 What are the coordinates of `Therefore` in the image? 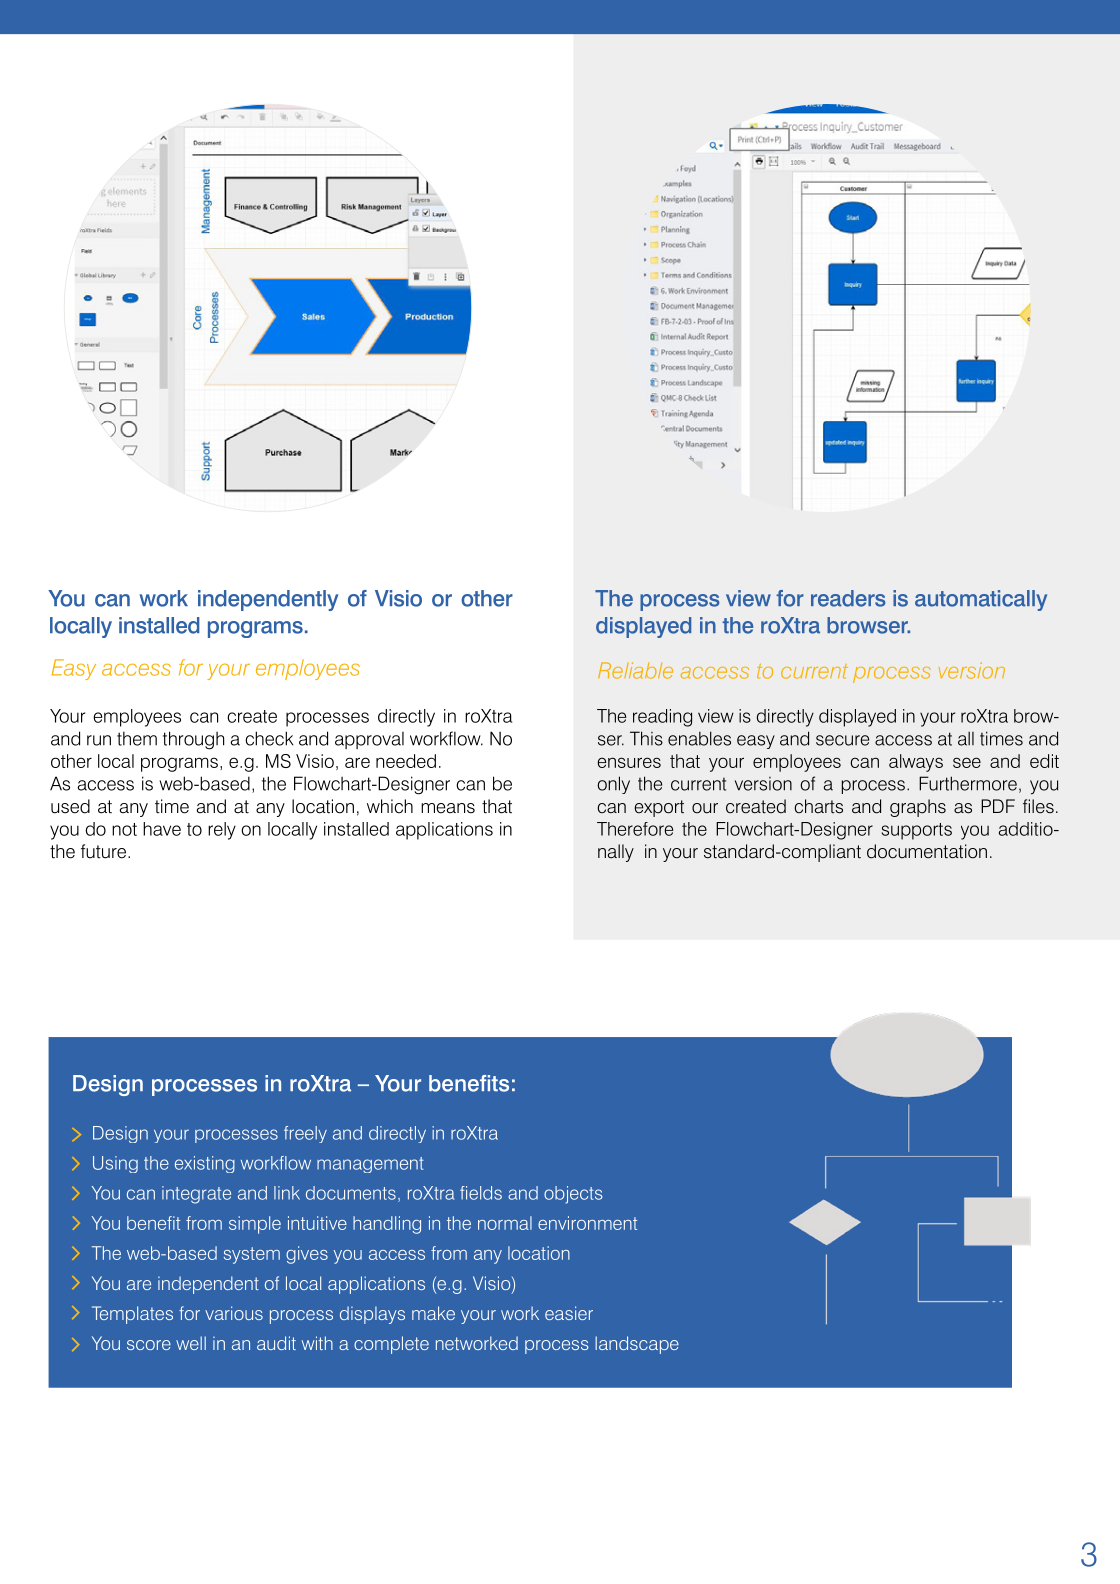 It's located at (635, 829).
